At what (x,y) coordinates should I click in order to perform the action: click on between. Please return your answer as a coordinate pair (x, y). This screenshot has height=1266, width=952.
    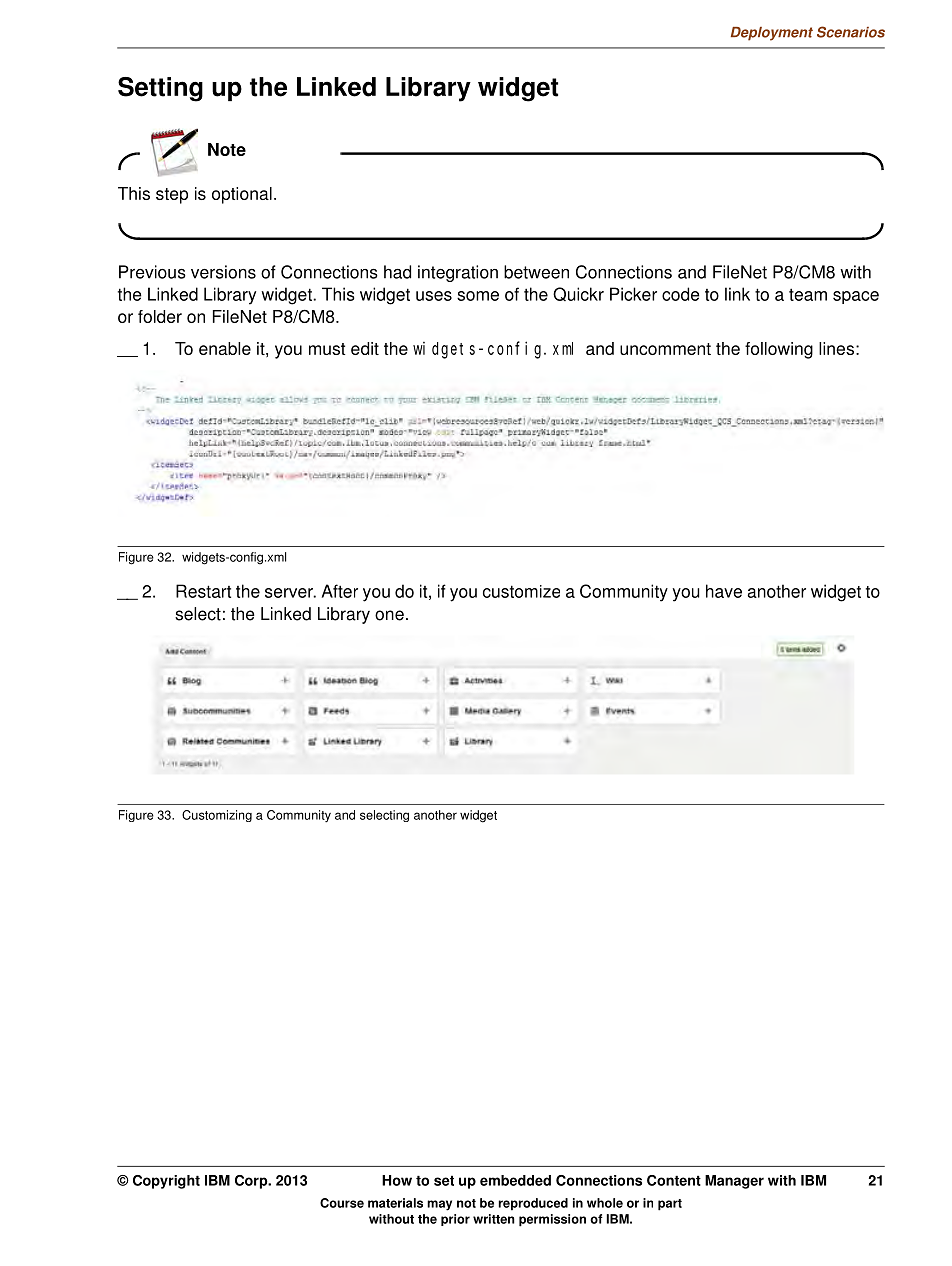
    Looking at the image, I should click on (536, 272).
